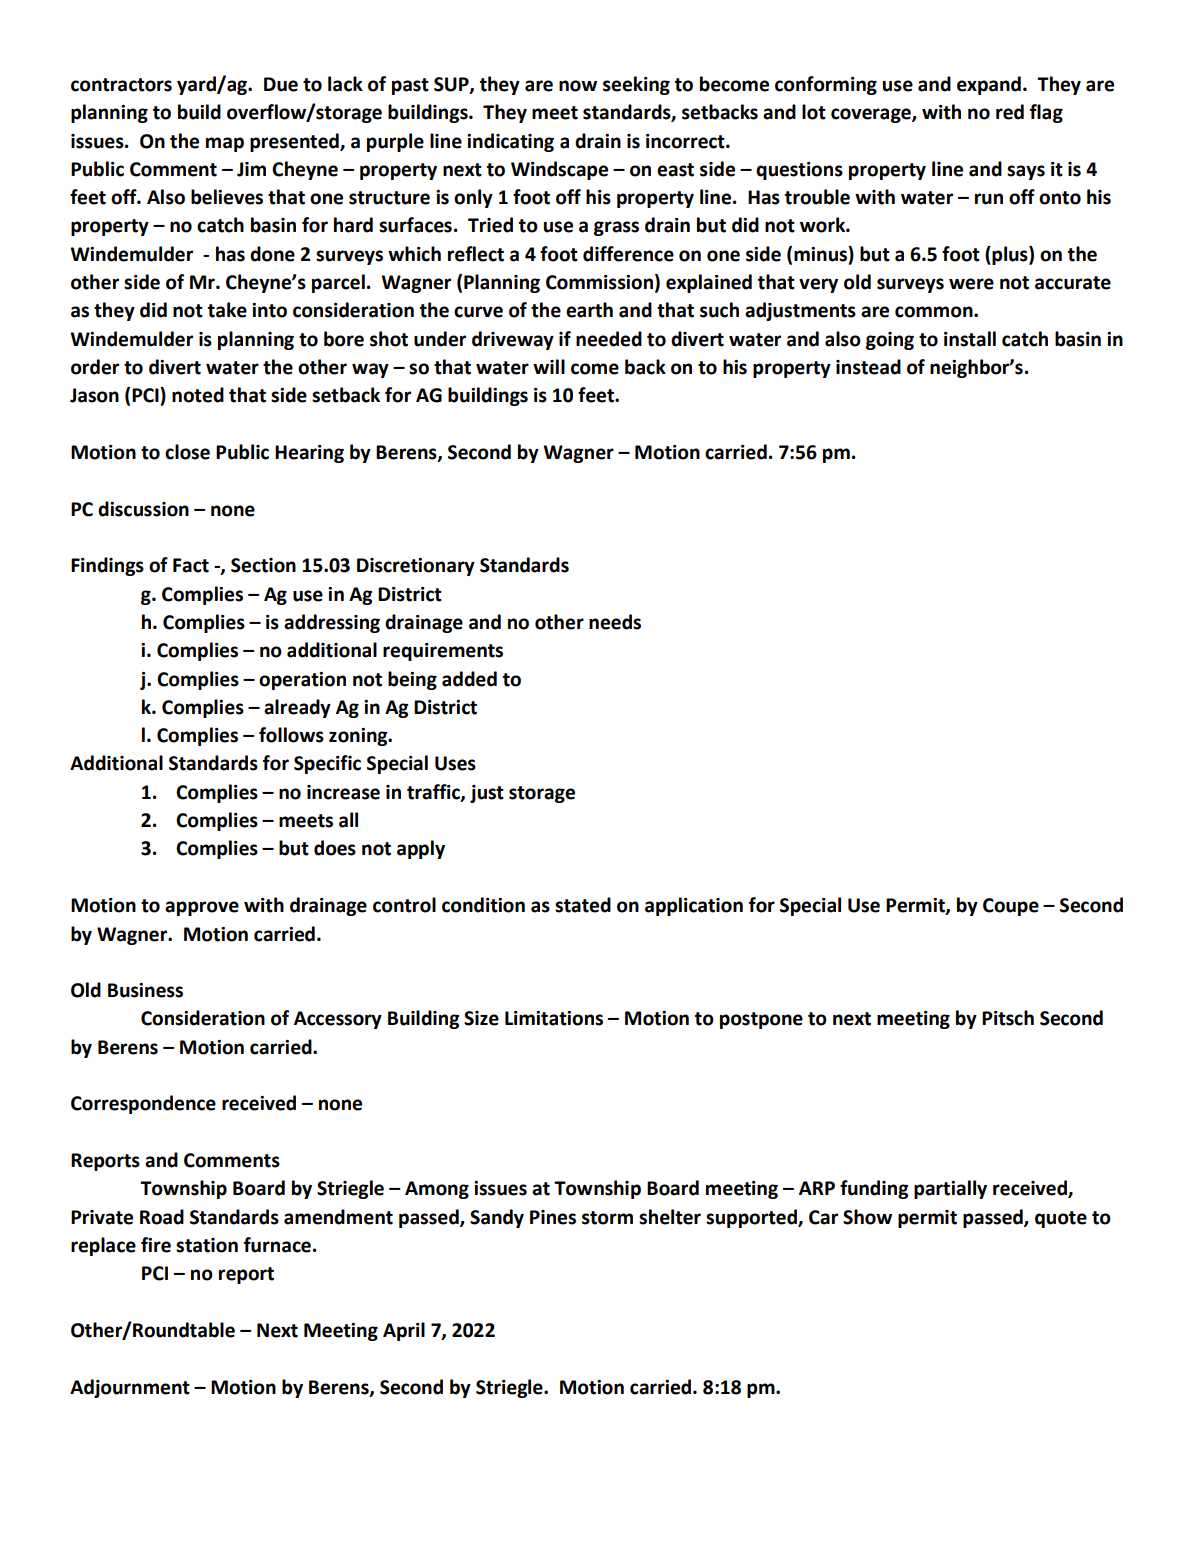 The width and height of the screenshot is (1197, 1548). Describe the element at coordinates (583, 905) in the screenshot. I see `stated` at that location.
